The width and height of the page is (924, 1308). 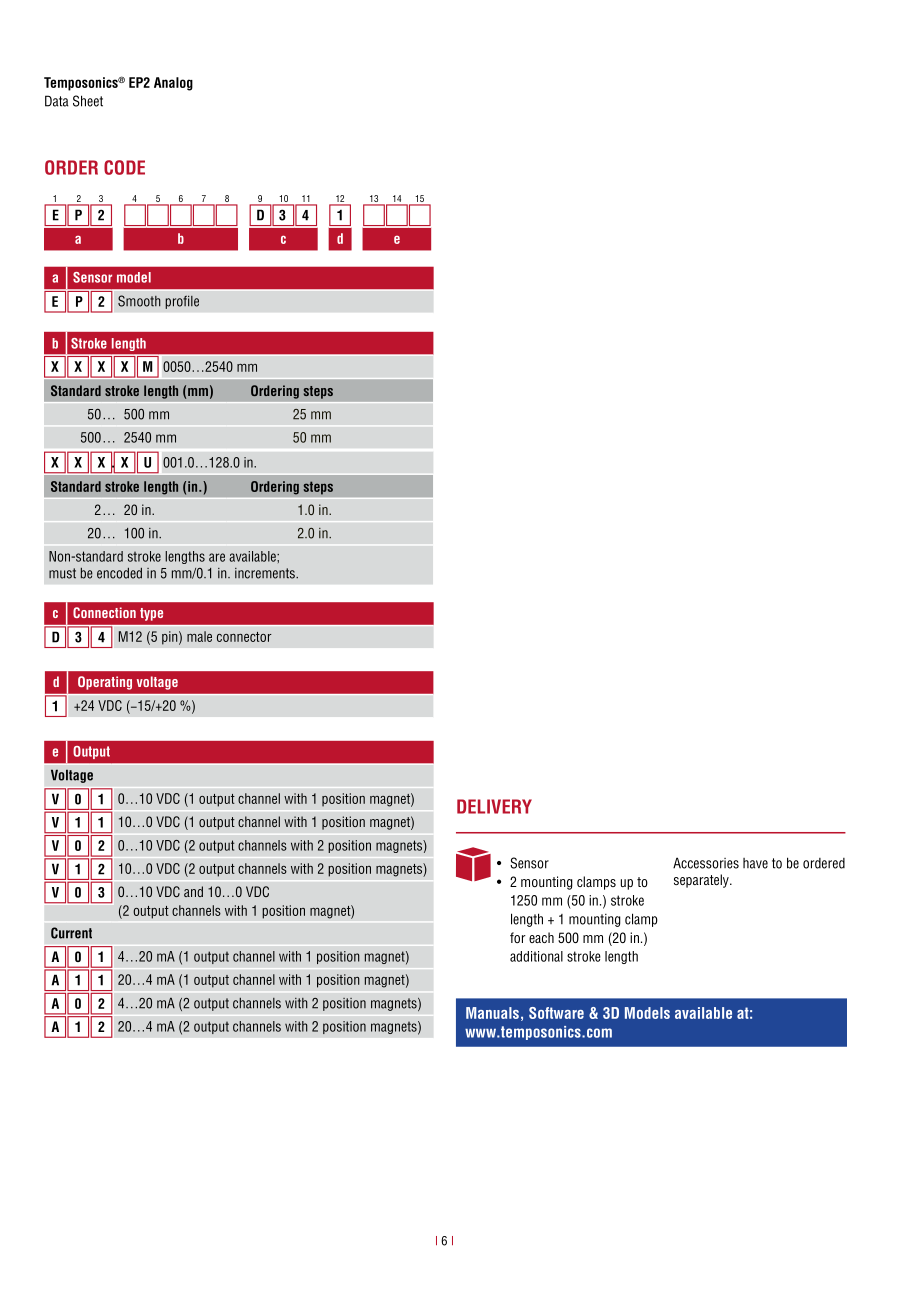 I want to click on Current, so click(x=71, y=933).
